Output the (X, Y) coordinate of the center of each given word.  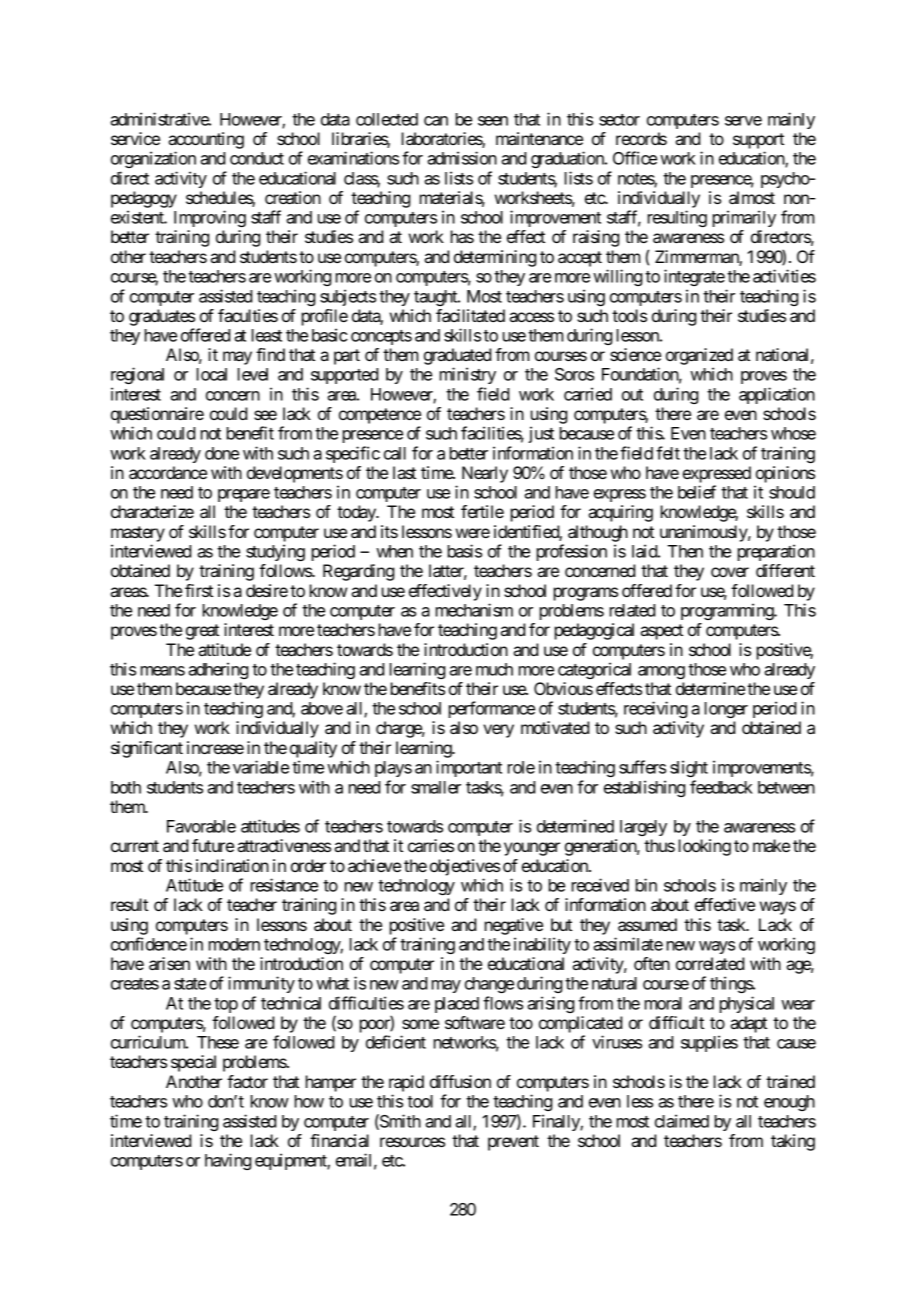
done (222, 453)
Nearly (485, 474)
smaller (436, 787)
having (228, 1161)
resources (412, 1142)
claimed (682, 1121)
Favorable (201, 826)
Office (635, 158)
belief (697, 492)
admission (462, 158)
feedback (721, 787)
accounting (206, 140)
